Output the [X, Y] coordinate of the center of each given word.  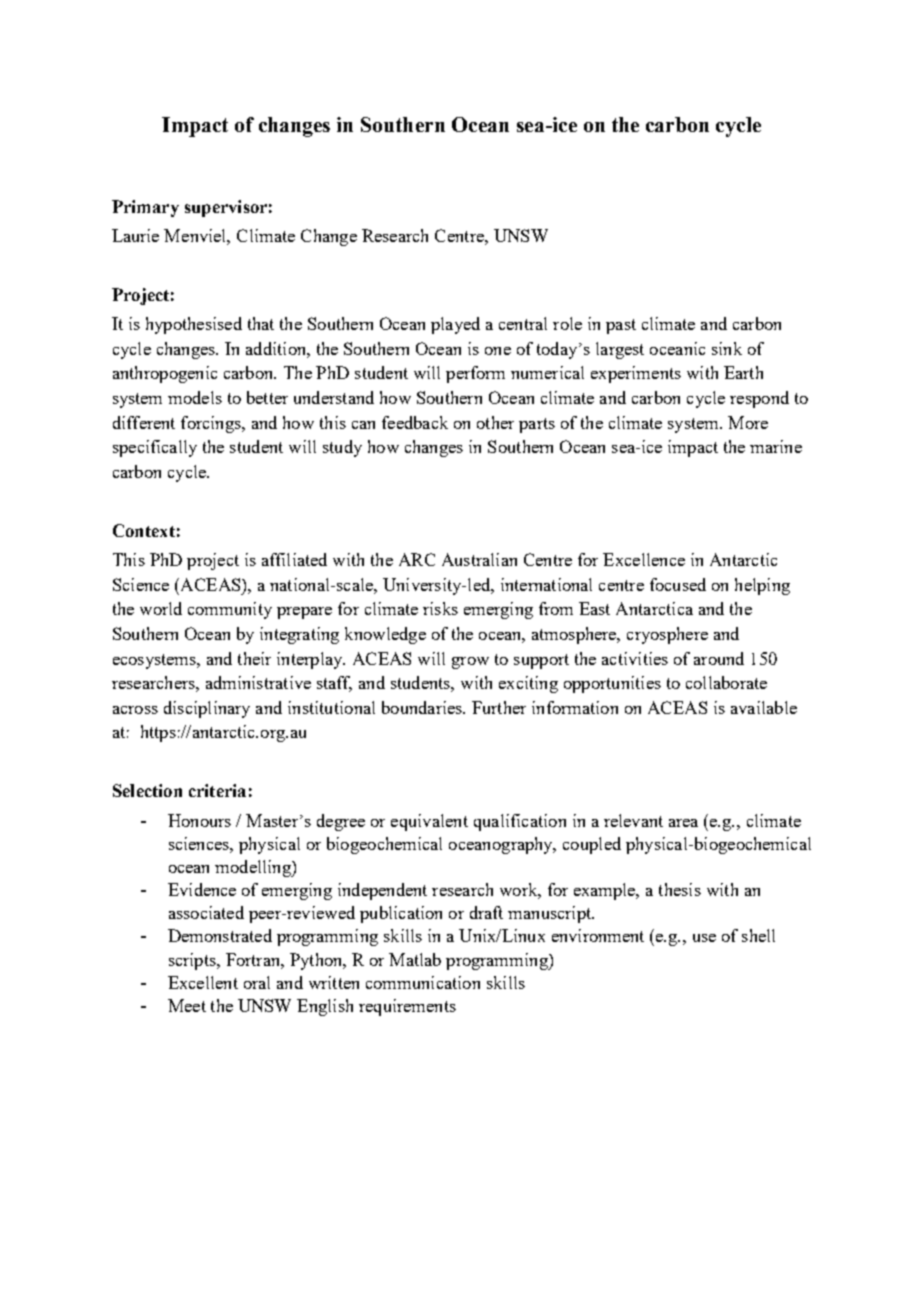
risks [440, 608]
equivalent [429, 822]
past [621, 326]
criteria [217, 790]
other [495, 422]
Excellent [203, 982]
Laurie [135, 235]
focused [678, 584]
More [748, 422]
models [195, 397]
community [230, 610]
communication [423, 982]
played [455, 325]
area [683, 823]
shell [758, 935]
